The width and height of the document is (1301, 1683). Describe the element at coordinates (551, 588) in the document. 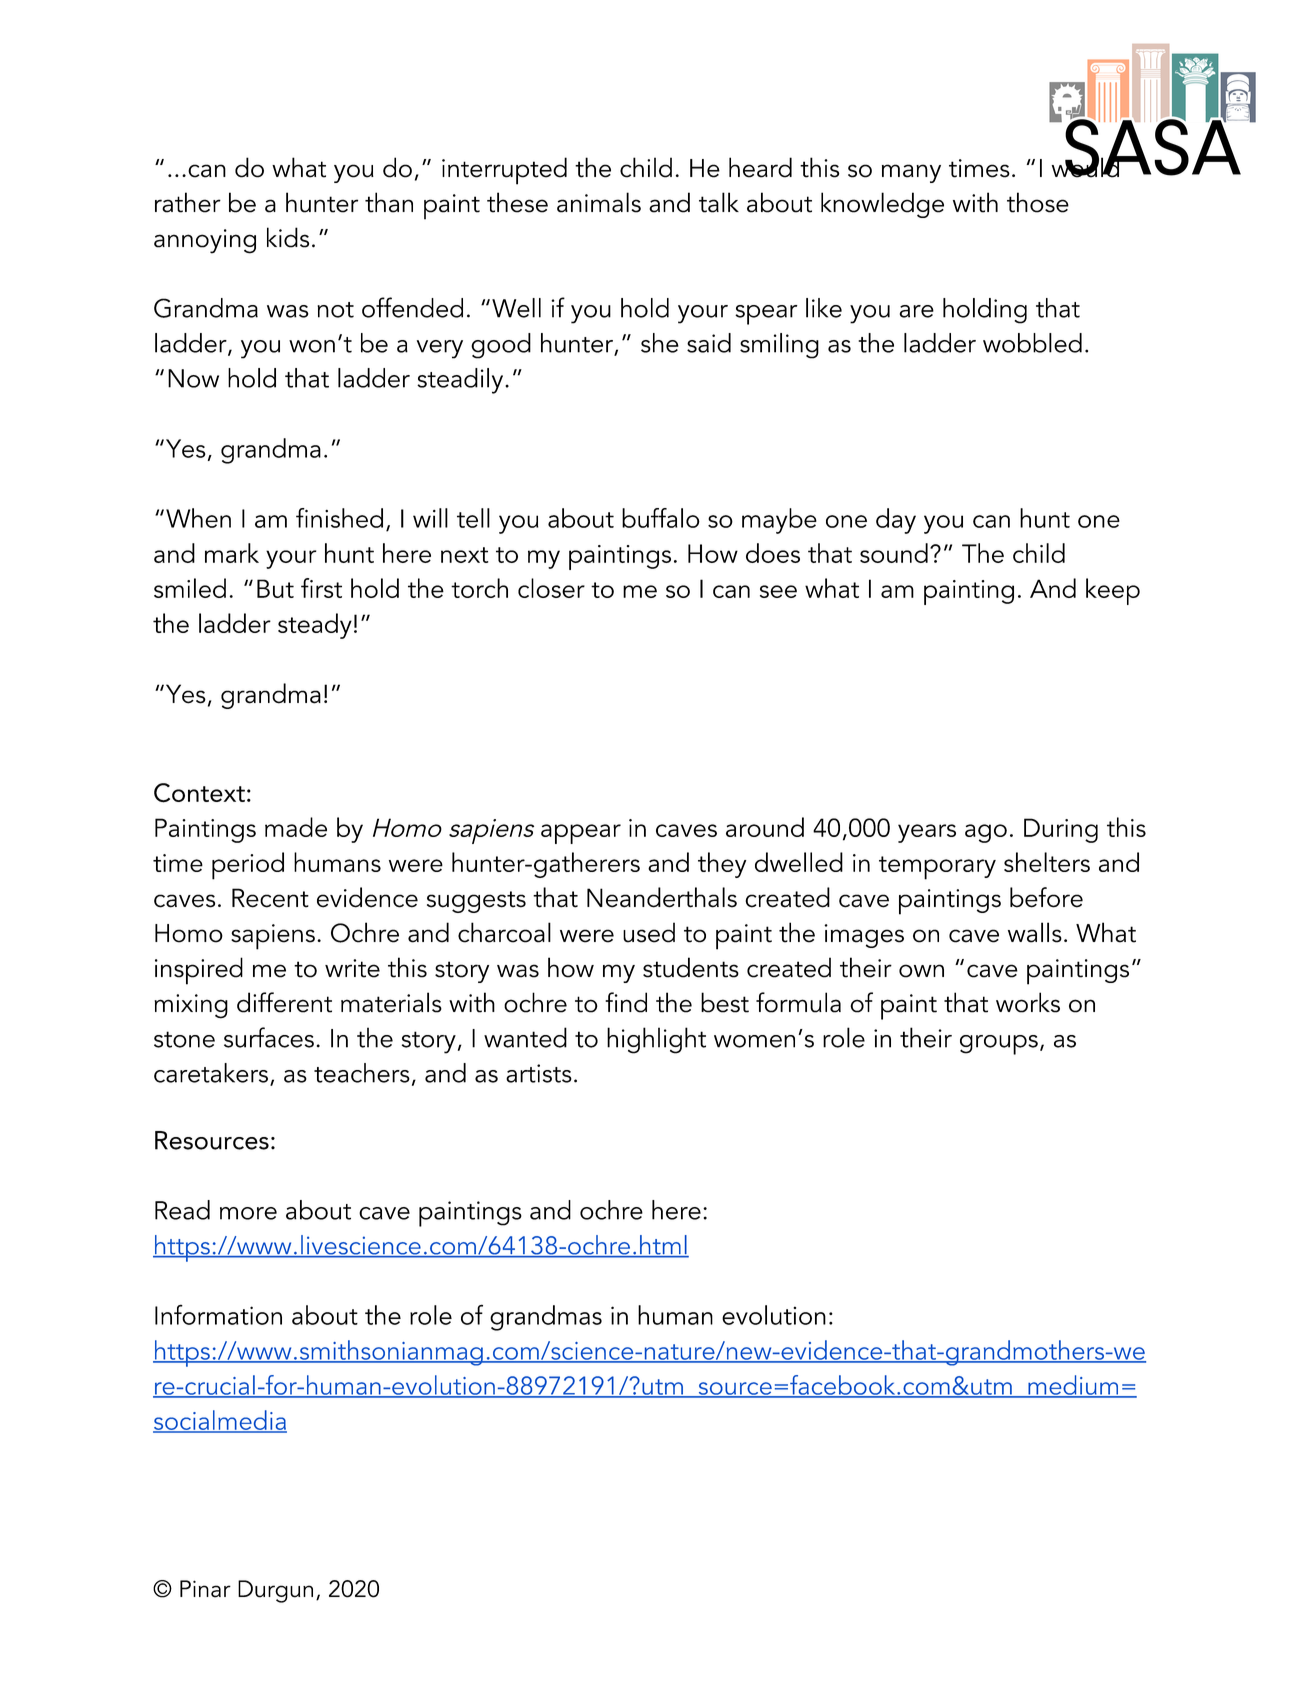

I see `closer` at that location.
